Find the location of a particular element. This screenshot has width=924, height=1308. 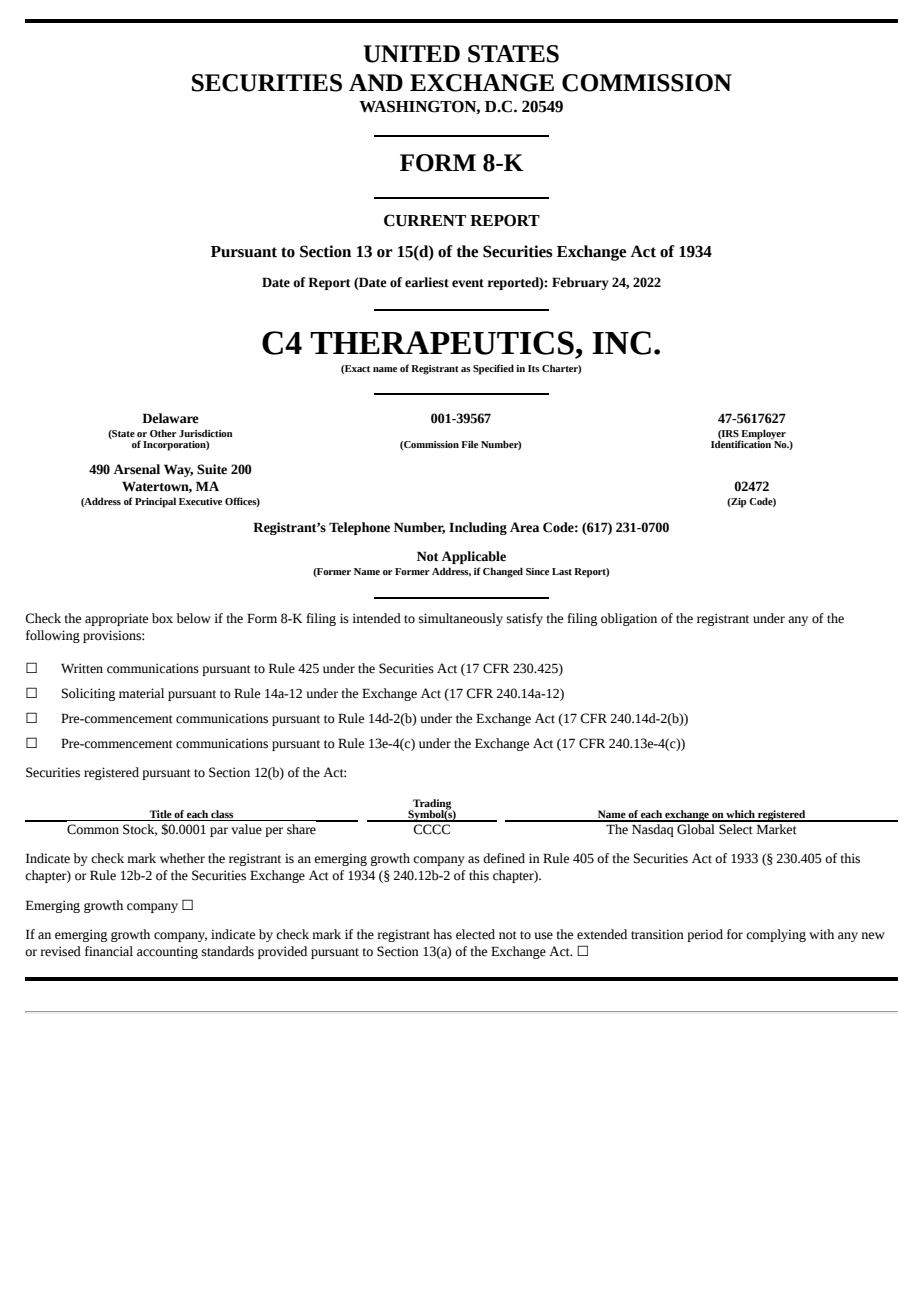

CURRENT is located at coordinates (425, 220).
